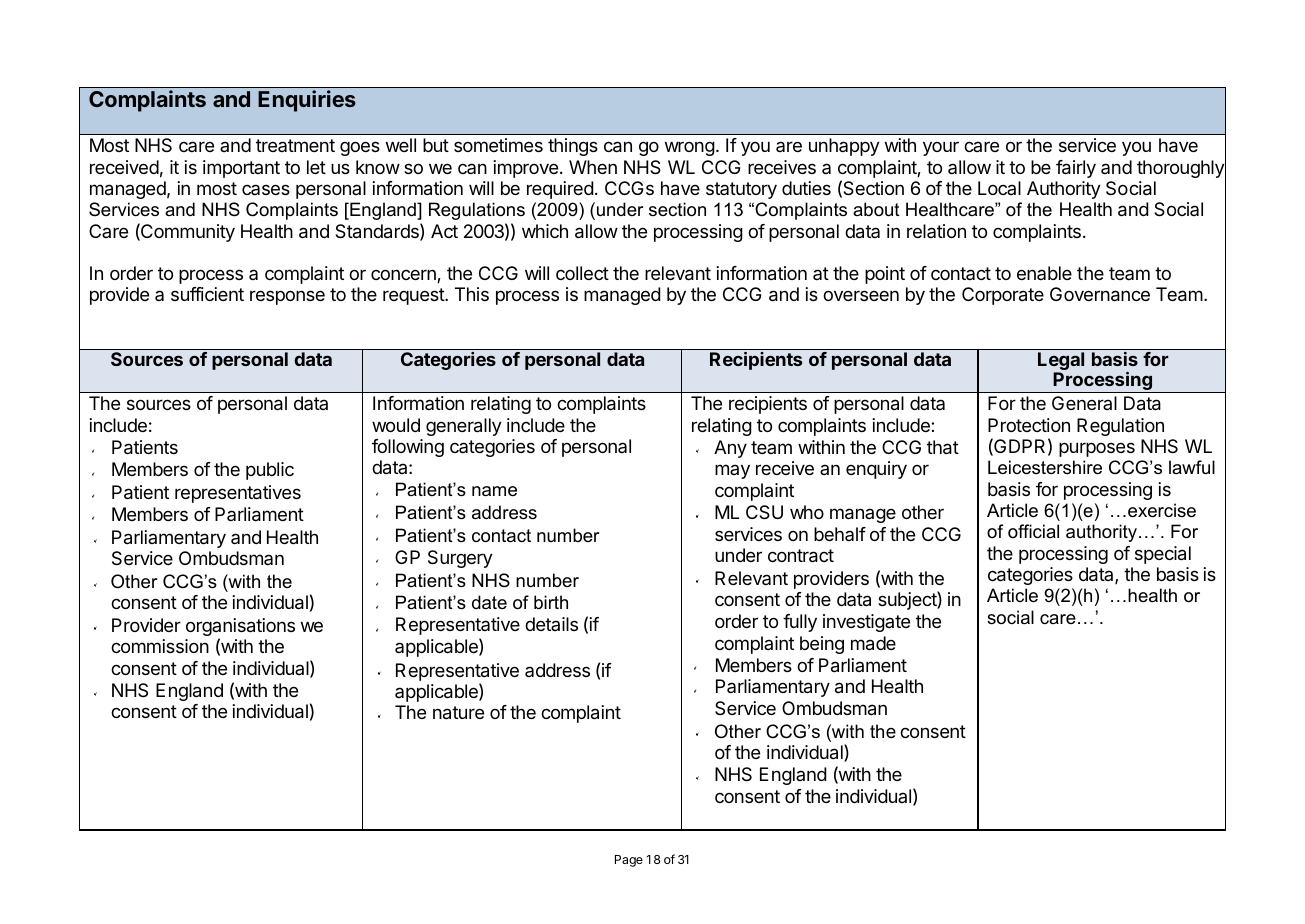 This screenshot has width=1305, height=924. I want to click on purposes, so click(1097, 449).
